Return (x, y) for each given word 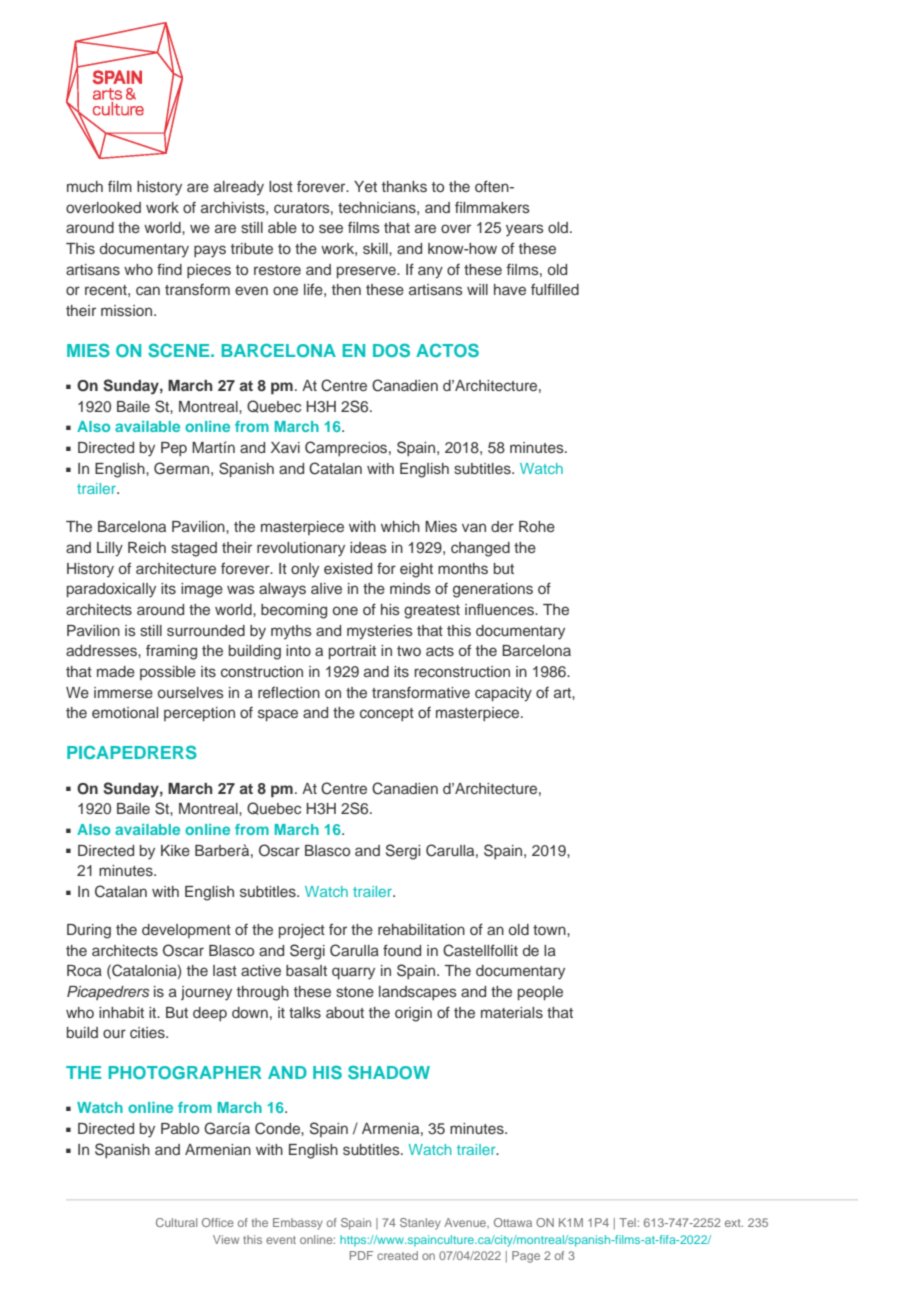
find (169, 269)
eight (416, 570)
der (502, 526)
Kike (175, 850)
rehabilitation (421, 929)
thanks (404, 186)
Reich (147, 547)
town (550, 930)
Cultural (176, 1222)
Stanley (420, 1224)
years (525, 230)
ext (734, 1223)
